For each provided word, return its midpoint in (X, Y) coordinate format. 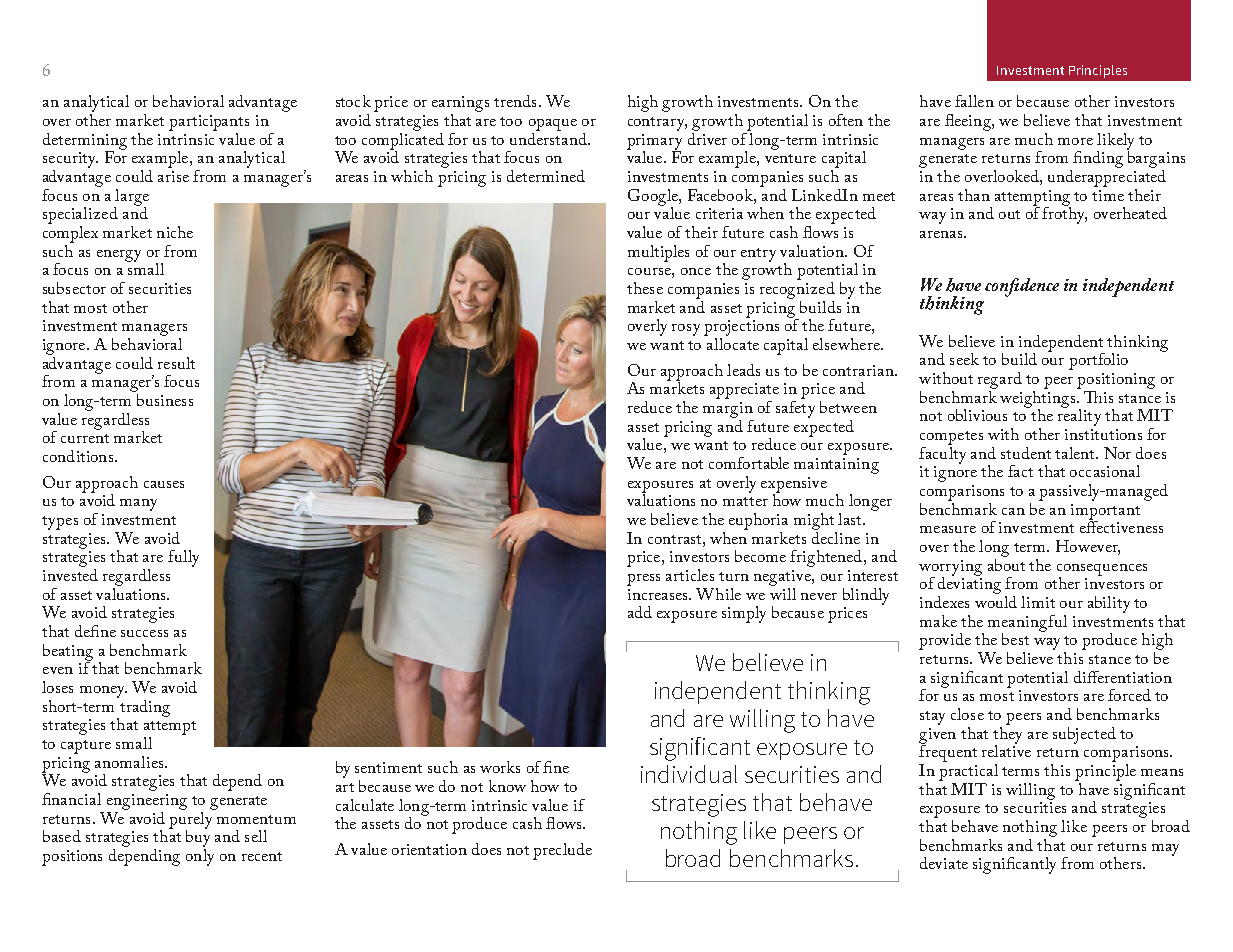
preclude (562, 851)
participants (209, 123)
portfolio (1098, 361)
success (144, 633)
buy (198, 837)
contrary (657, 124)
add (640, 612)
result (176, 363)
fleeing (969, 122)
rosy (686, 330)
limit (1038, 602)
